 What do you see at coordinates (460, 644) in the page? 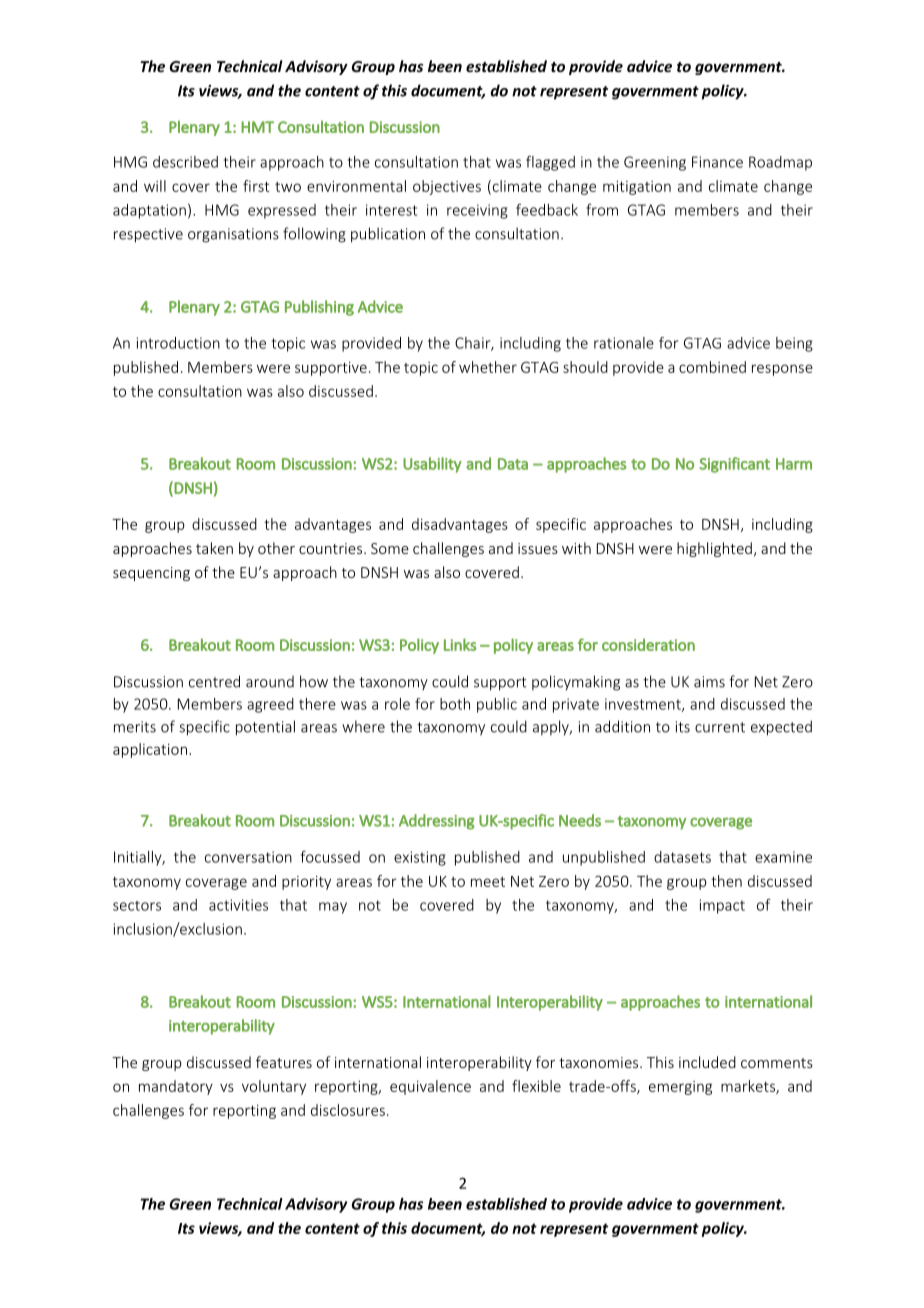
I see `Links` at bounding box center [460, 644].
